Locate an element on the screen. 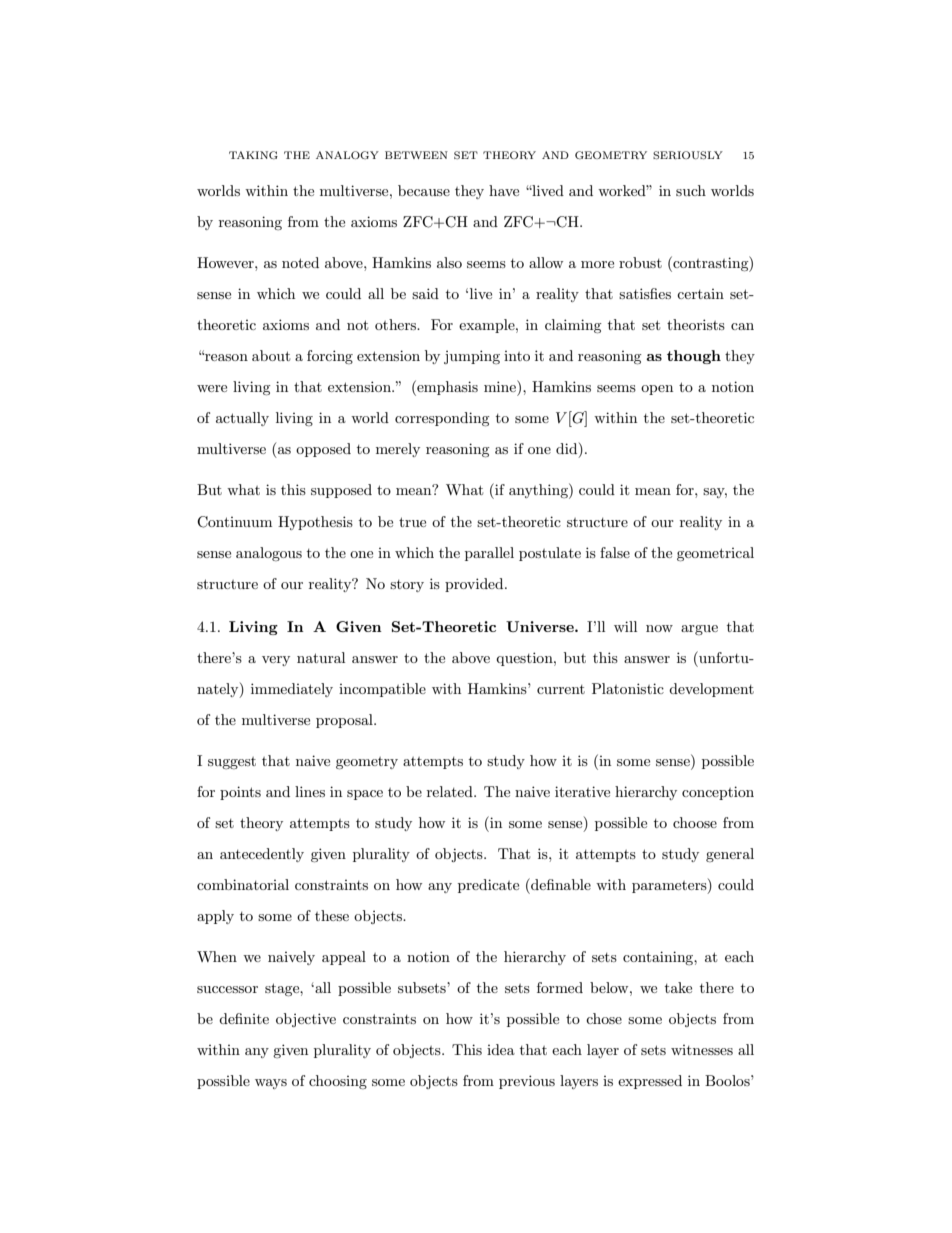 The height and width of the screenshot is (1233, 952). now is located at coordinates (659, 628).
